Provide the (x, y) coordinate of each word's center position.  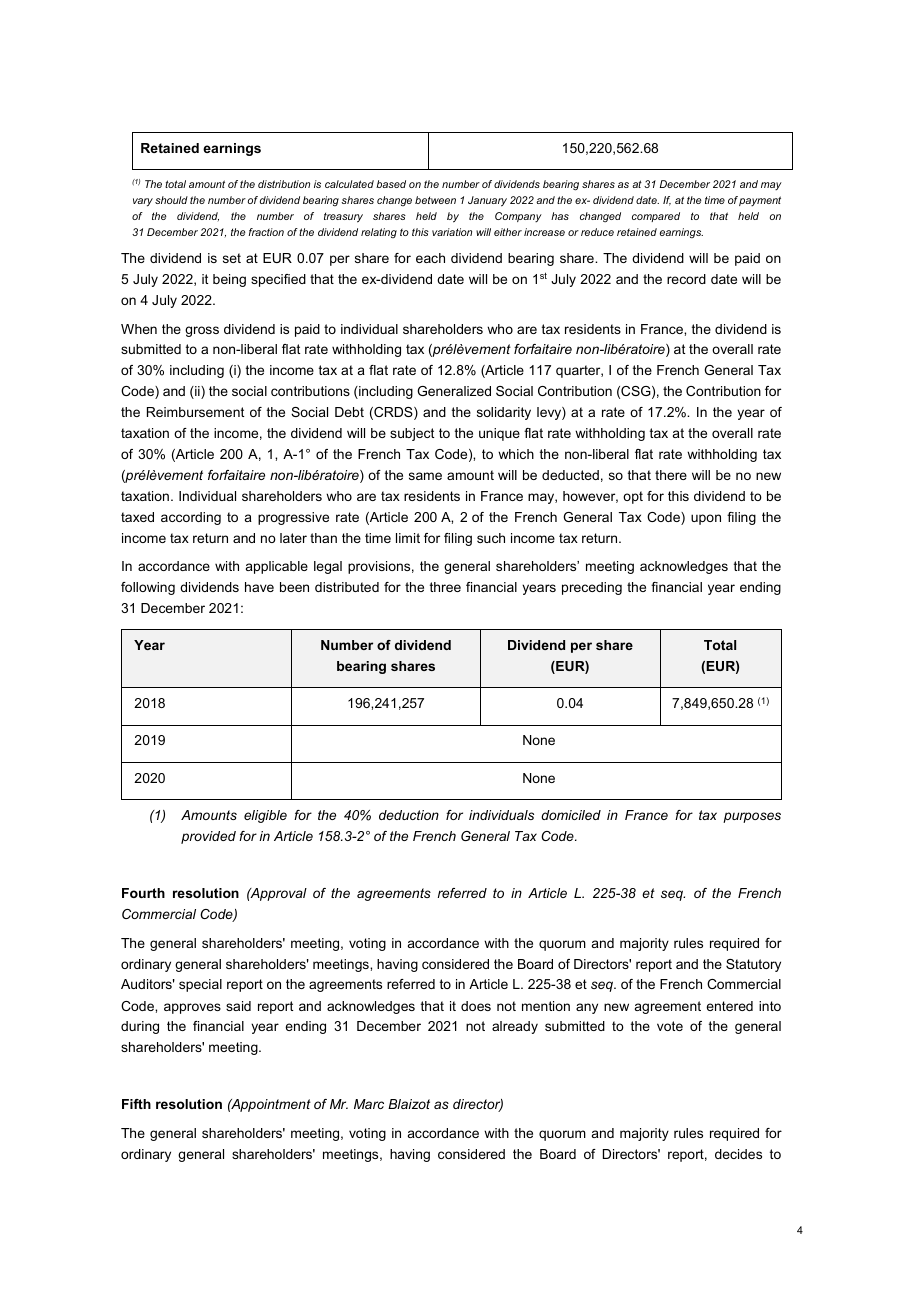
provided (208, 837)
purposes (752, 817)
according (191, 518)
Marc (369, 1104)
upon (706, 519)
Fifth (136, 1104)
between (435, 200)
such (491, 538)
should (171, 200)
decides (738, 1154)
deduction (409, 815)
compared (656, 217)
